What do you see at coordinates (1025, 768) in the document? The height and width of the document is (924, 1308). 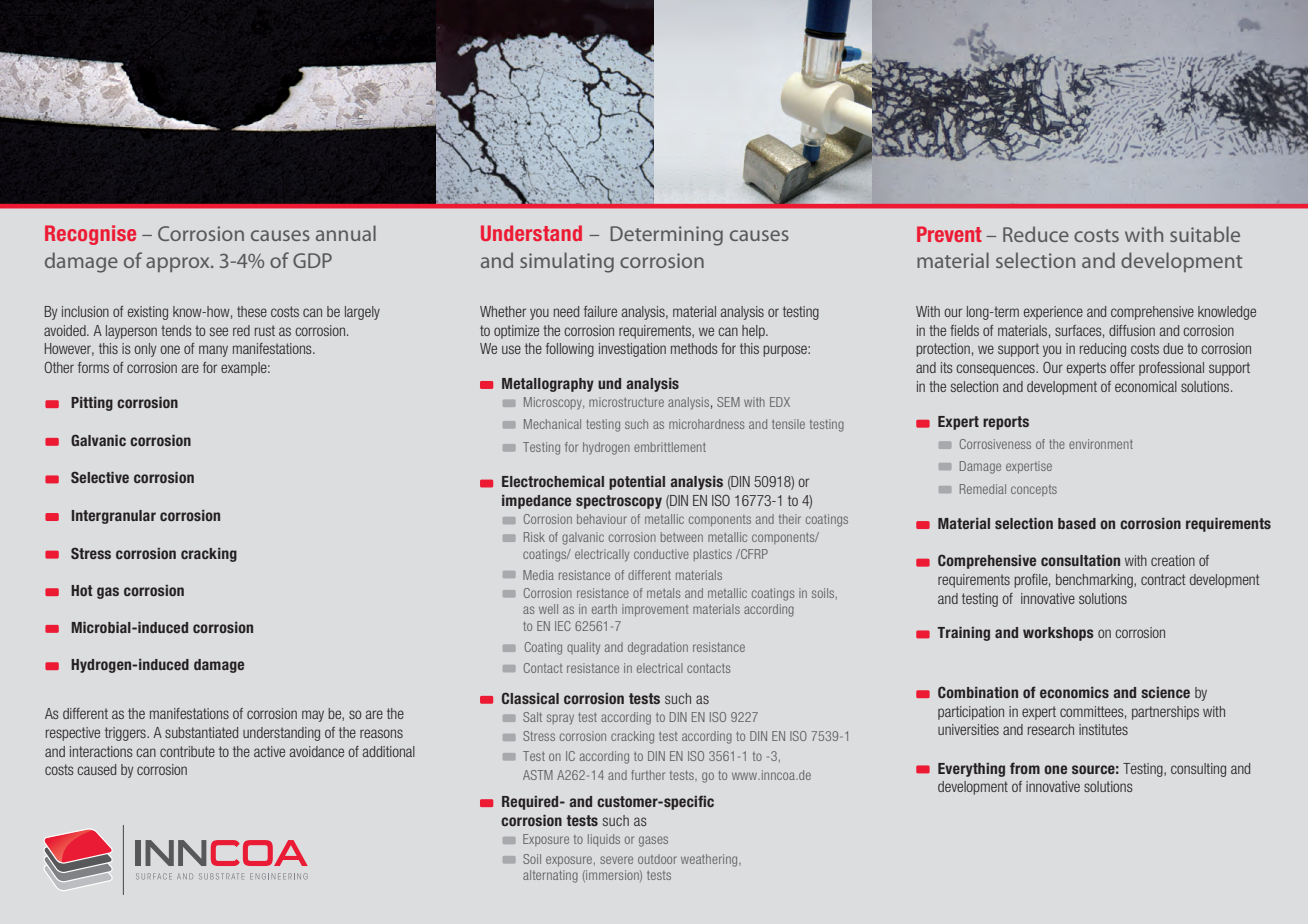 I see `from` at bounding box center [1025, 768].
